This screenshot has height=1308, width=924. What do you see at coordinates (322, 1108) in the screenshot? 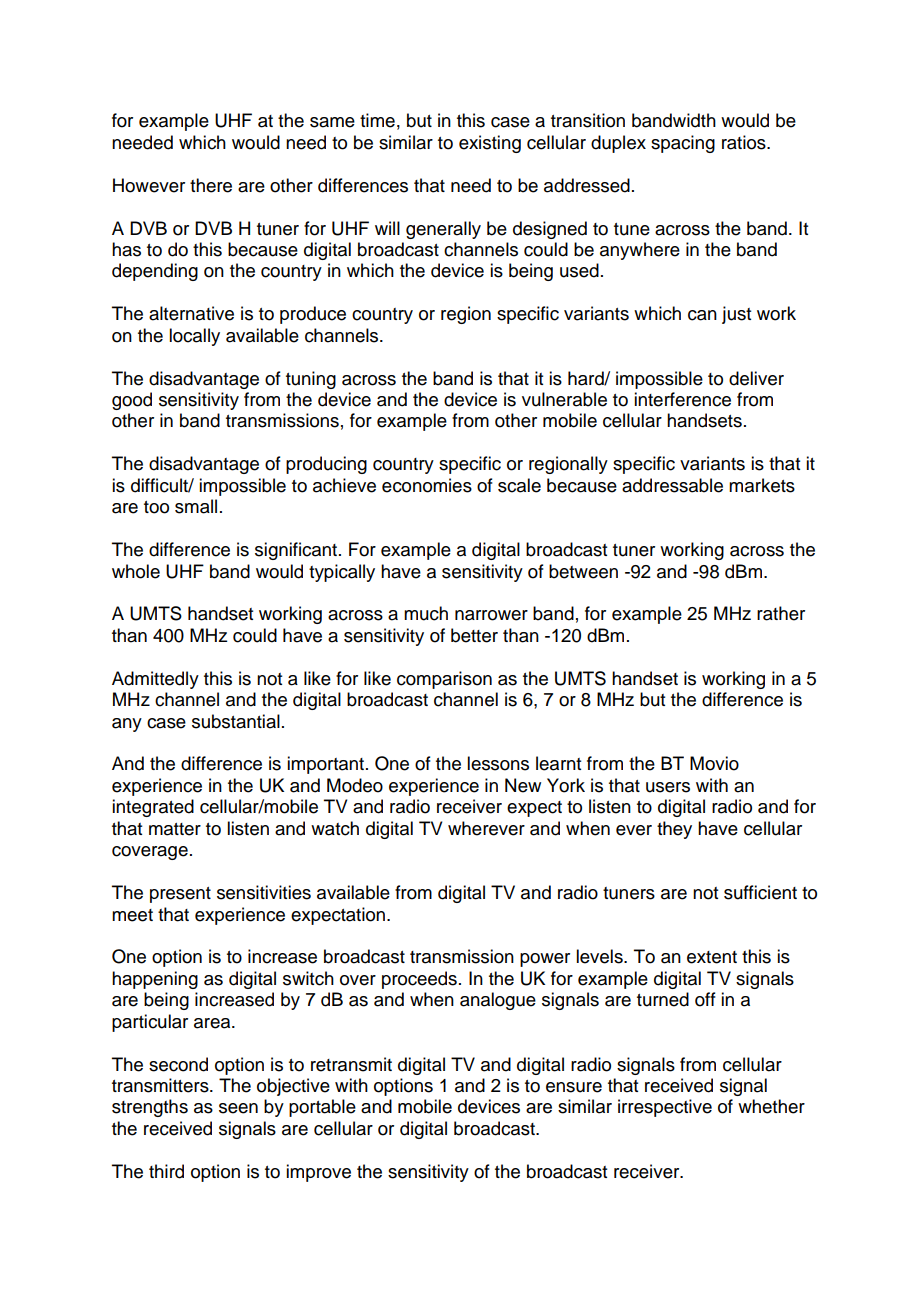
I see `portable` at bounding box center [322, 1108].
